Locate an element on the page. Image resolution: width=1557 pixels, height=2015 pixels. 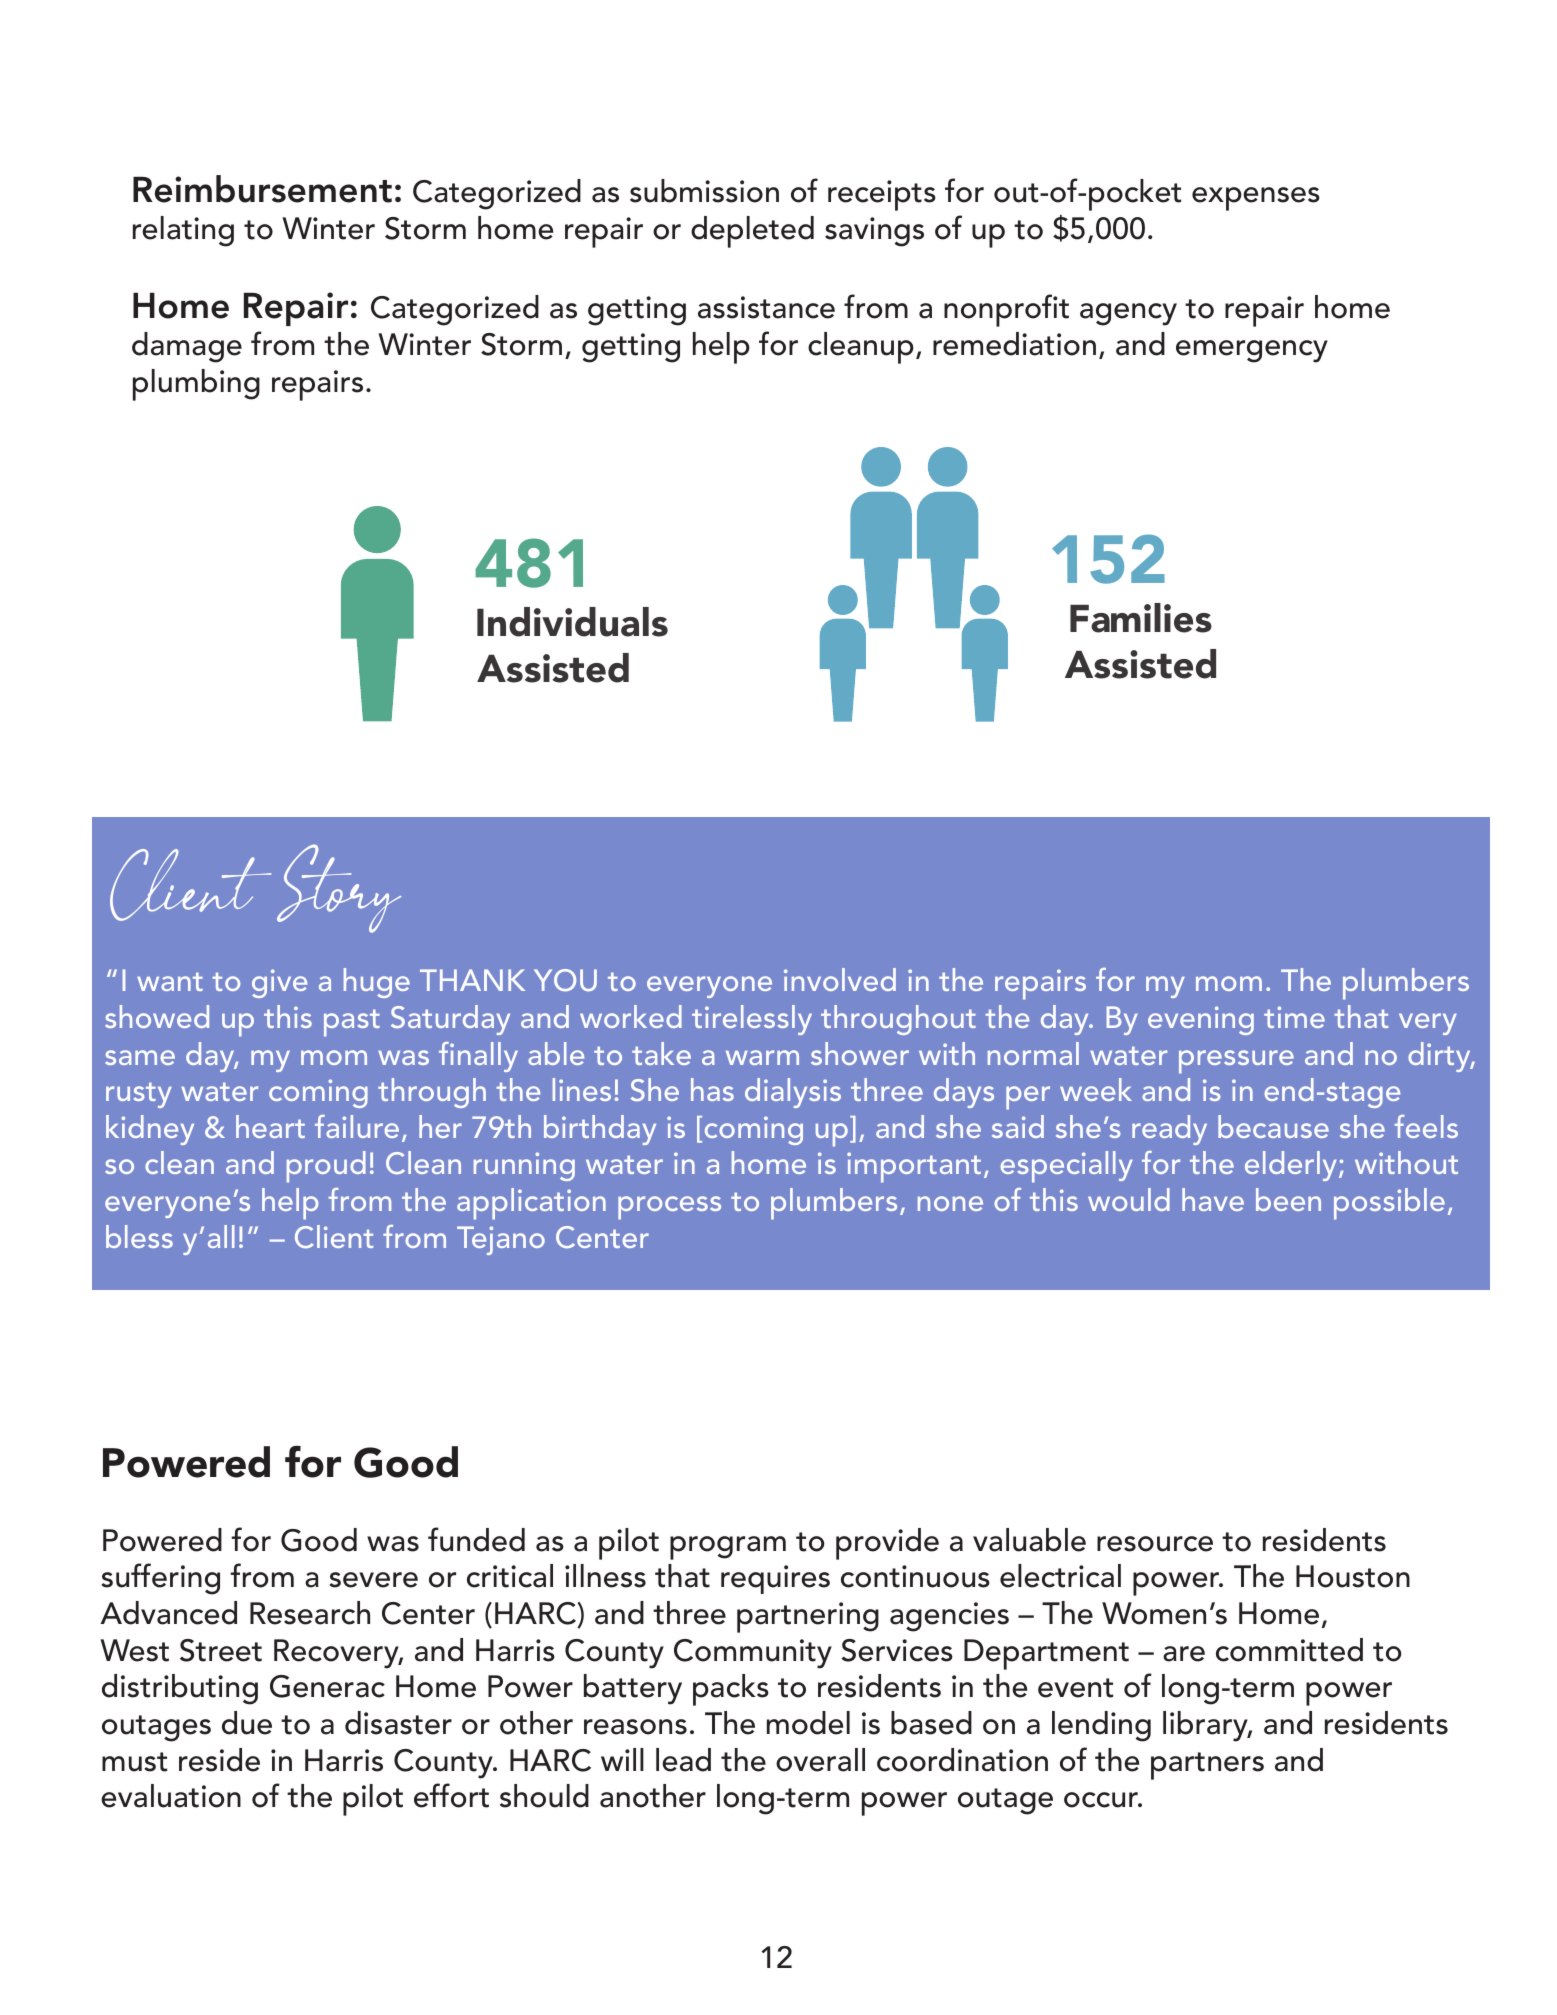
due is located at coordinates (247, 1723).
